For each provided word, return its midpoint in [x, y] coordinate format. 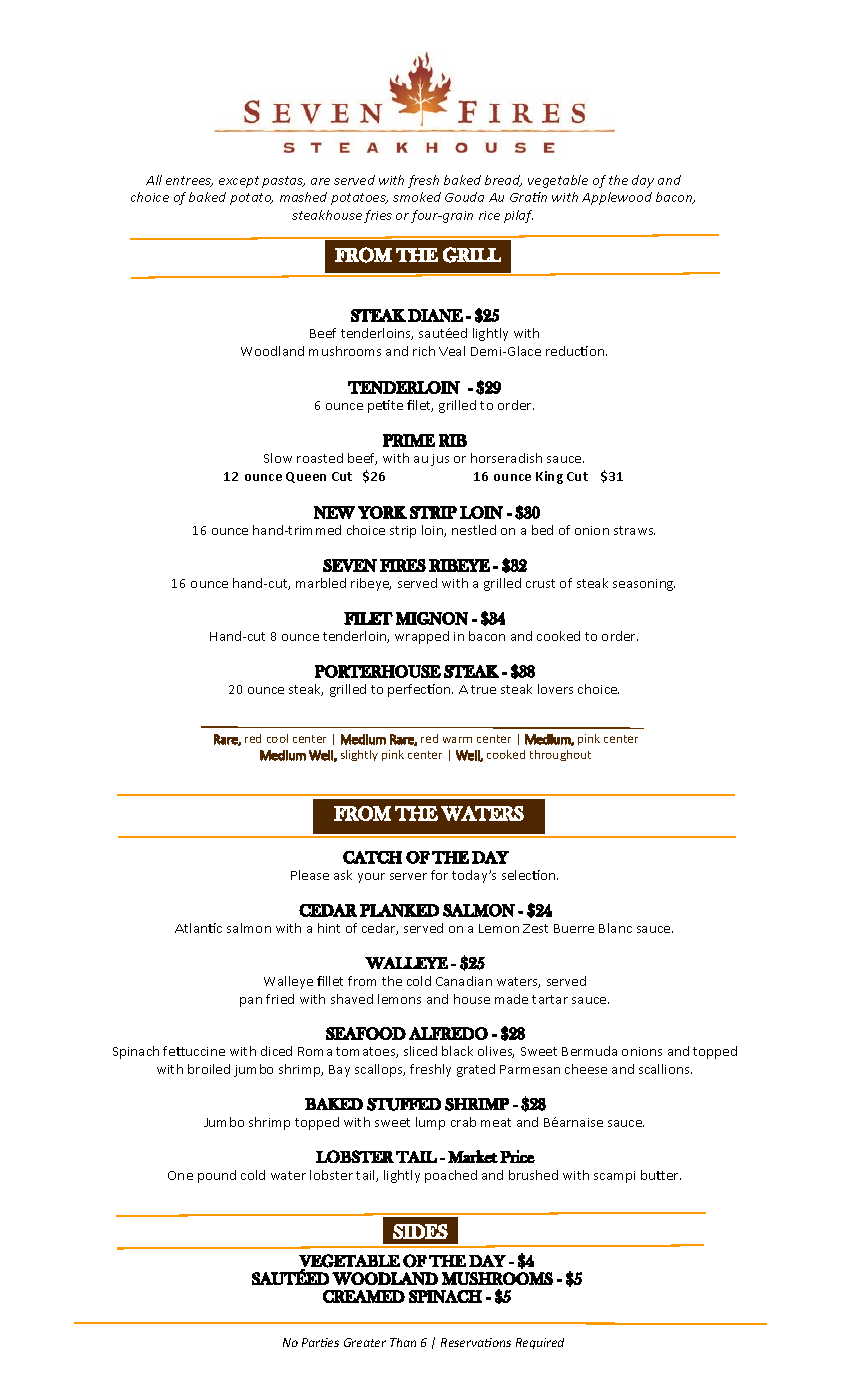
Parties [320, 1342]
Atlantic [198, 928]
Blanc [615, 928]
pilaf [518, 216]
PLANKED [399, 910]
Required [540, 1343]
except [239, 182]
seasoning [644, 585]
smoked [417, 197]
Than [403, 1342]
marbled [321, 583]
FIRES [403, 565]
